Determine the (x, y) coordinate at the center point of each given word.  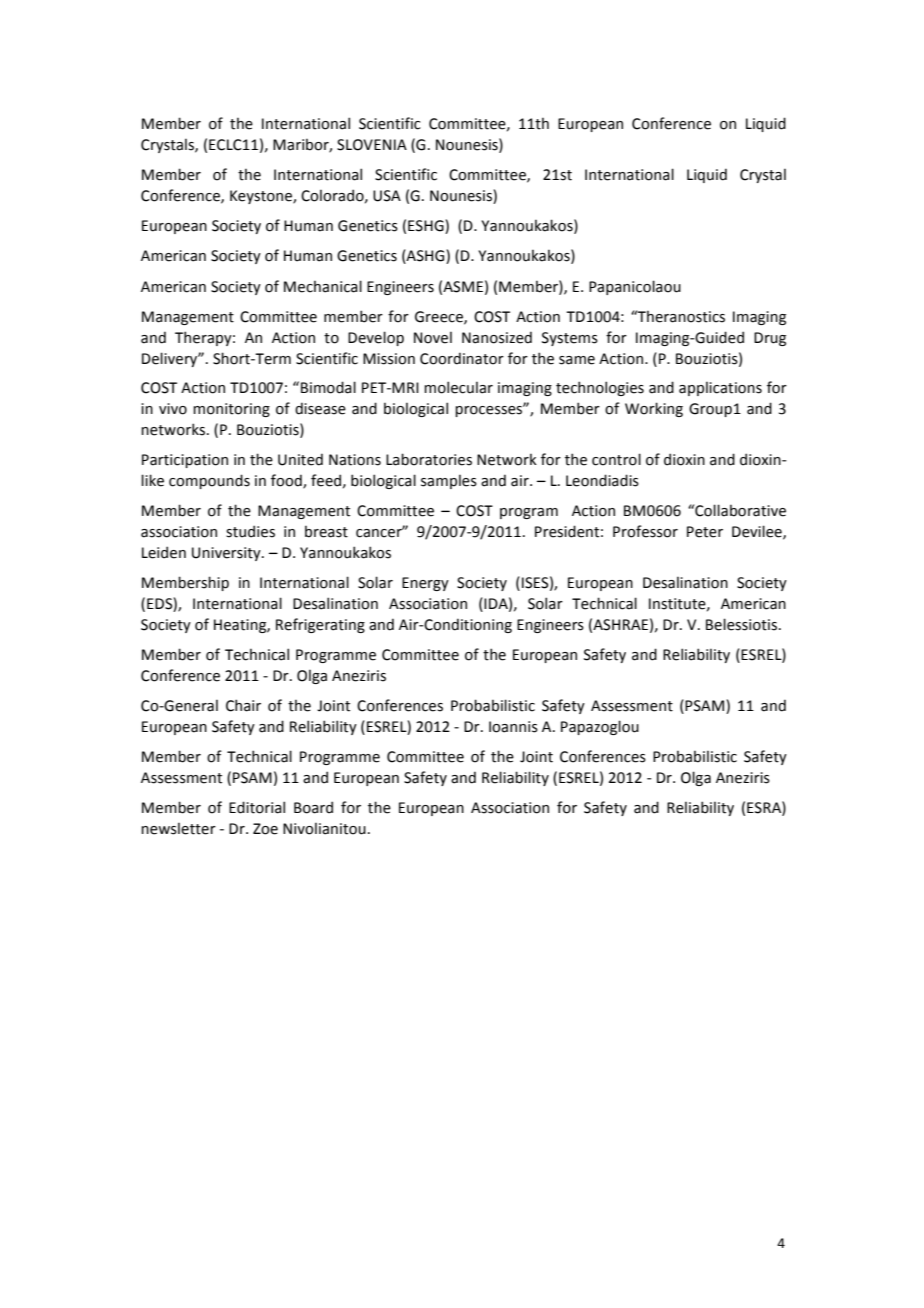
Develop (376, 338)
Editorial (257, 807)
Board (313, 807)
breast (326, 532)
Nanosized (497, 337)
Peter (705, 532)
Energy (425, 584)
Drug (770, 339)
